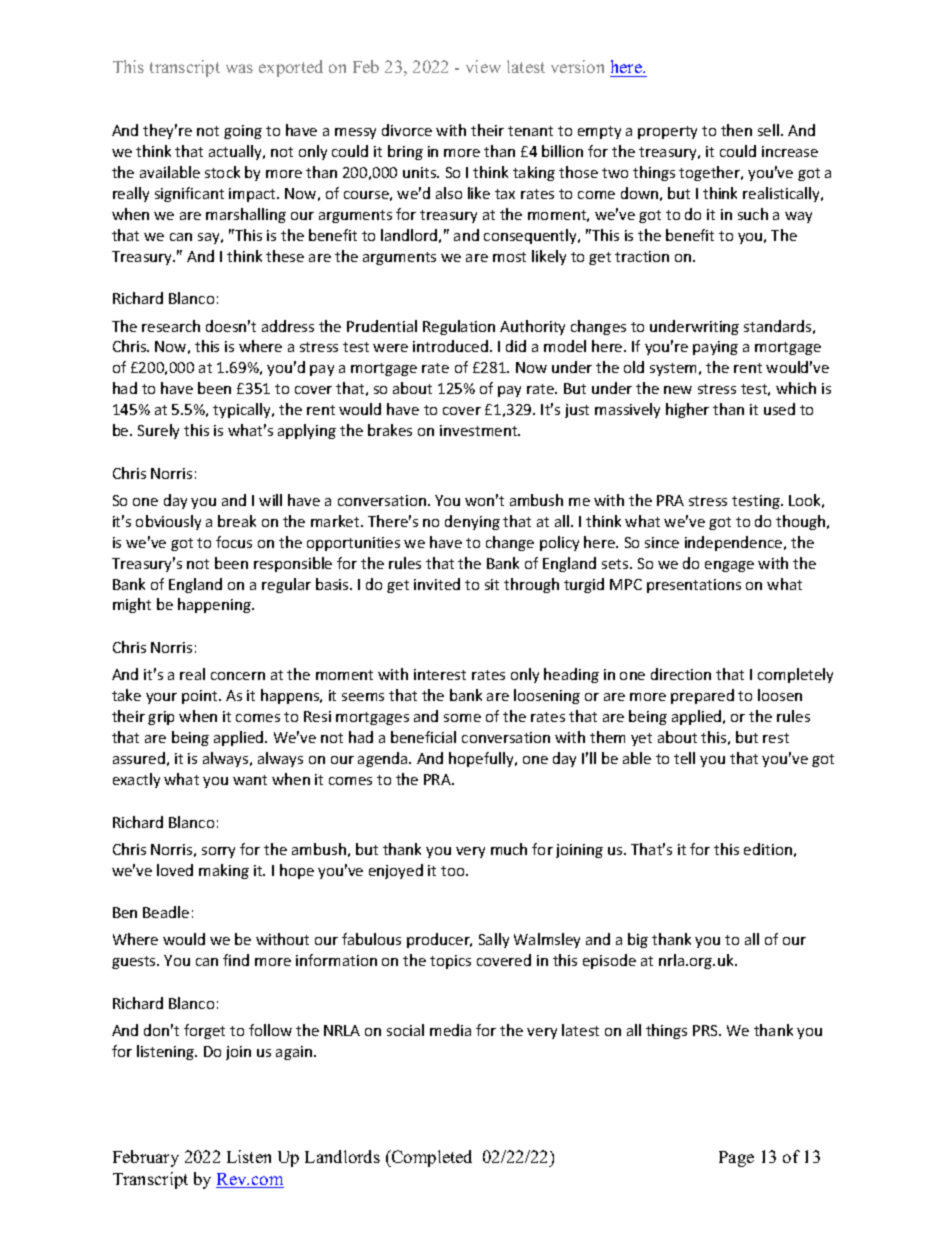 The width and height of the screenshot is (952, 1233). Describe the element at coordinates (452, 346) in the screenshot. I see `introduced` at that location.
